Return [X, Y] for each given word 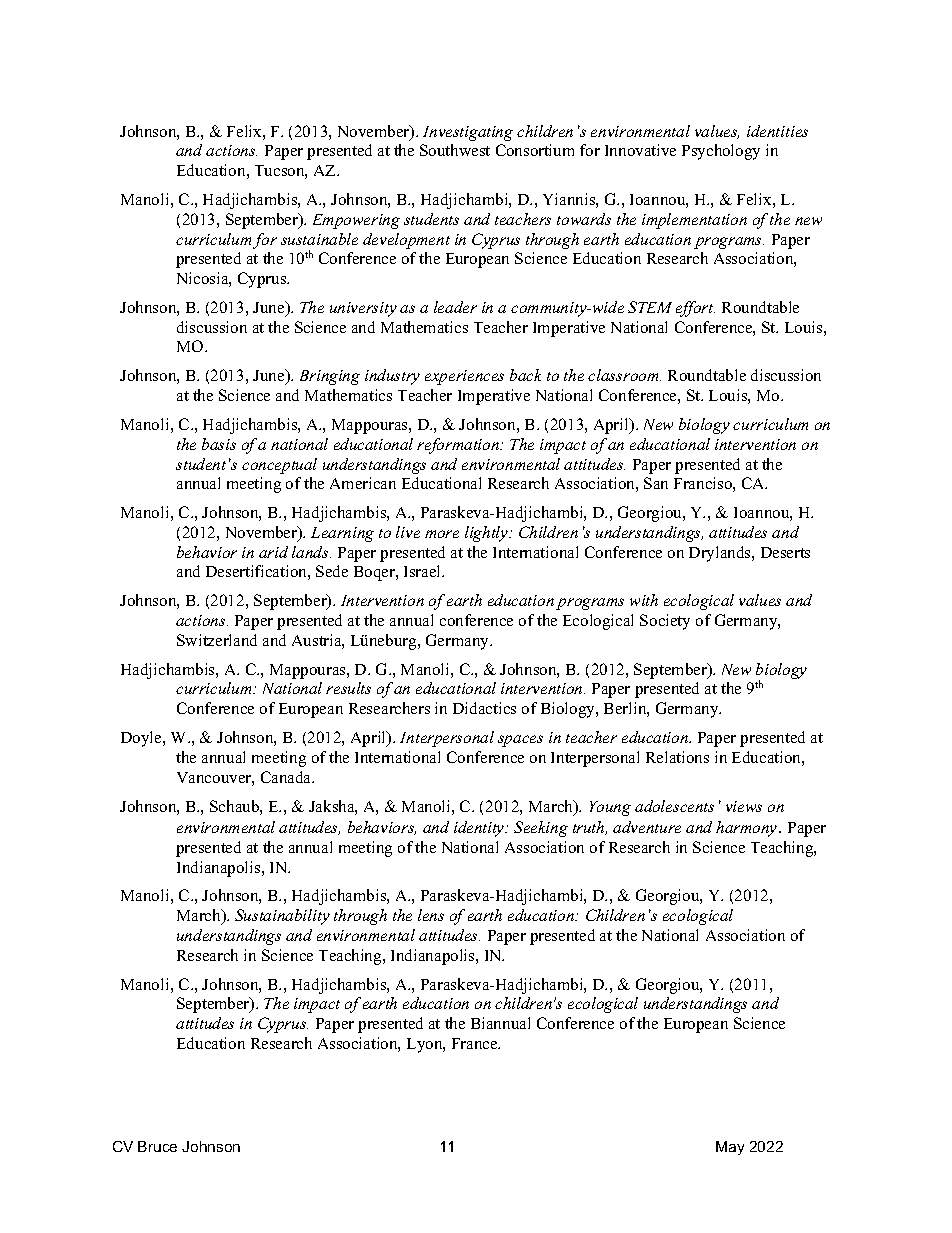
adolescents [674, 806]
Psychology [721, 152]
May [730, 1148]
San [656, 483]
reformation [459, 446]
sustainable [319, 239]
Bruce [157, 1146]
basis [219, 444]
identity [480, 829]
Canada [287, 777]
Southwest [455, 150]
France [476, 1043]
